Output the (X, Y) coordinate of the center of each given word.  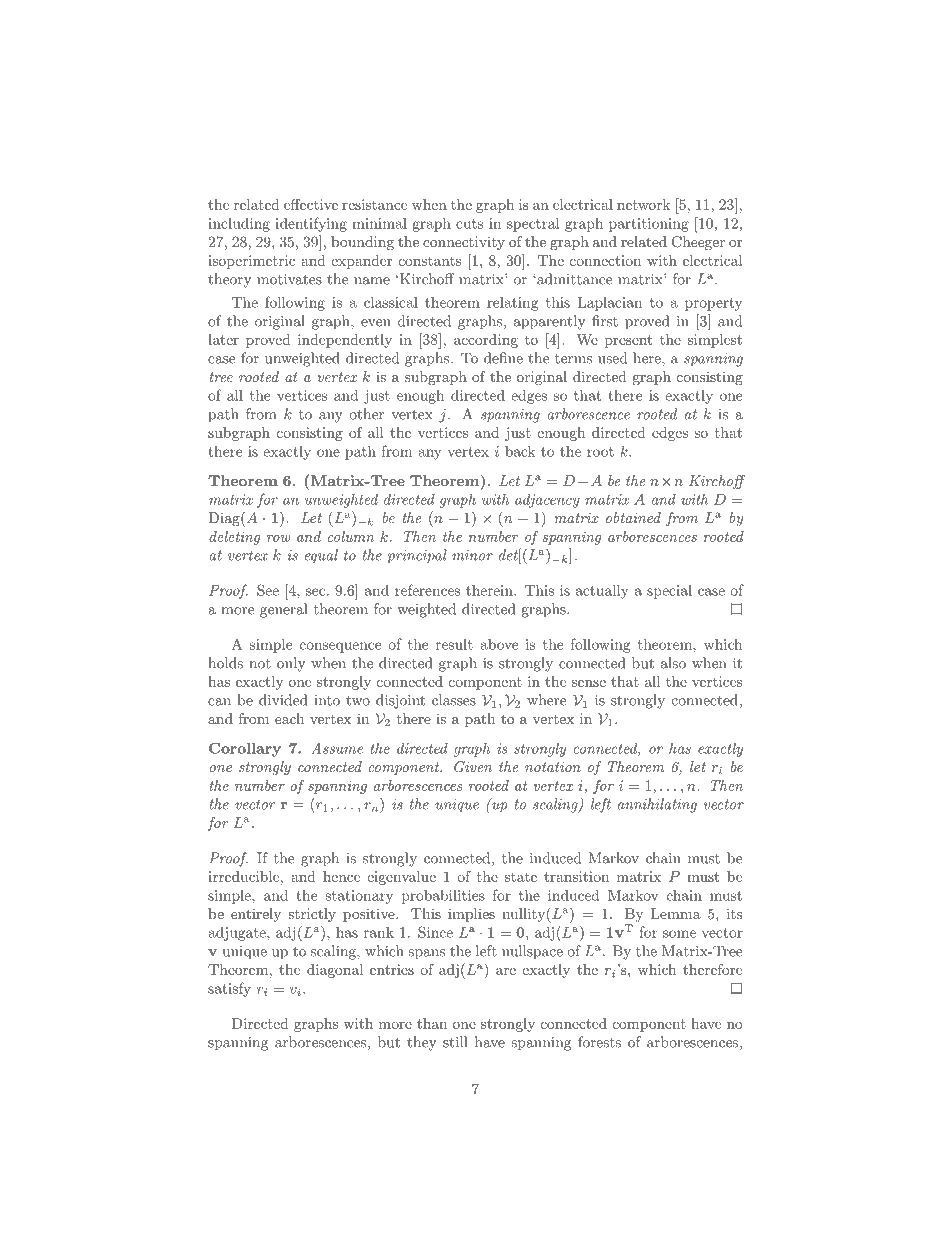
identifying (311, 224)
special (669, 592)
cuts (469, 224)
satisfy (229, 989)
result (454, 644)
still (455, 1042)
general (283, 610)
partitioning (649, 225)
